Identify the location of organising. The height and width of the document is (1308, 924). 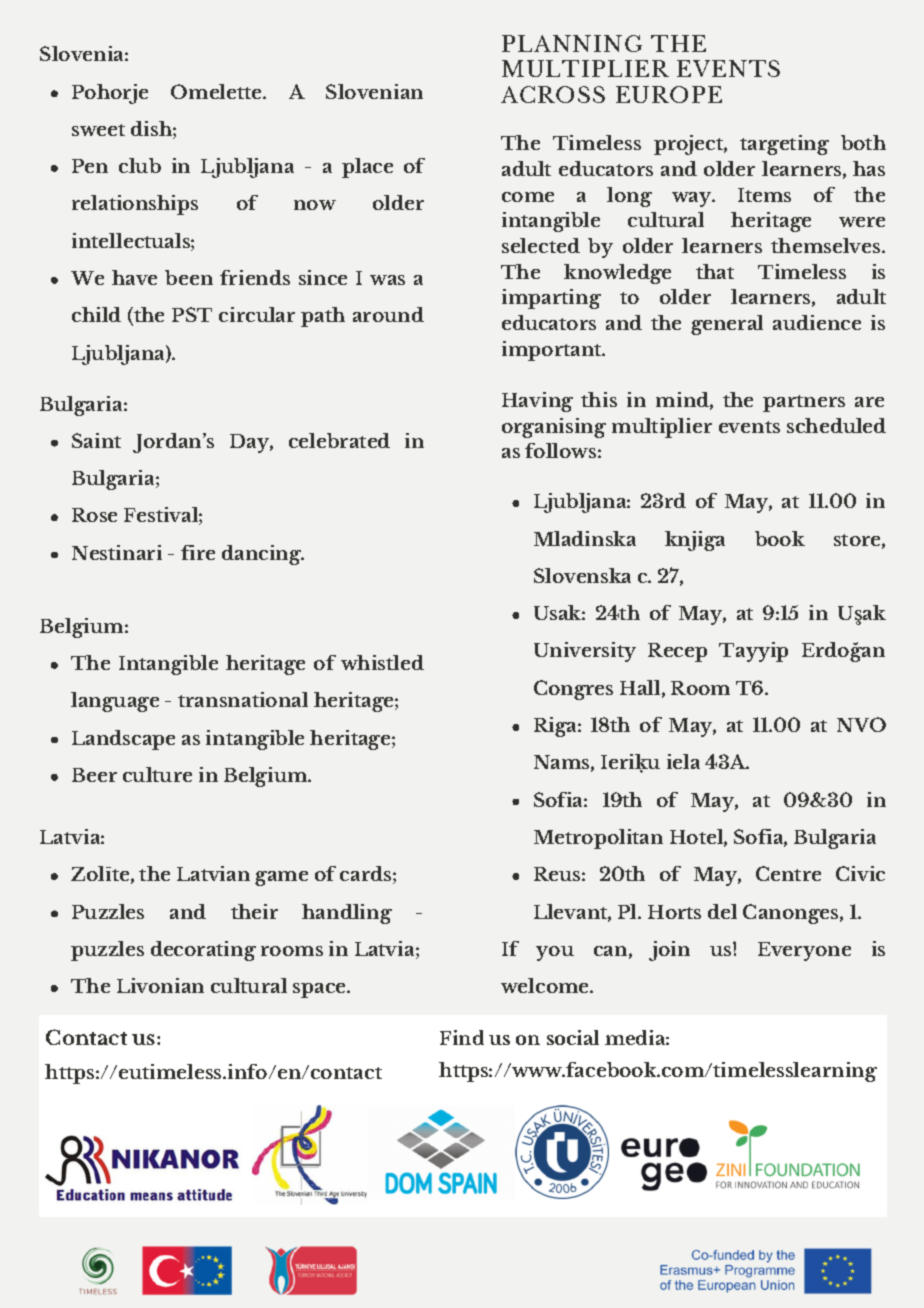
(554, 428).
